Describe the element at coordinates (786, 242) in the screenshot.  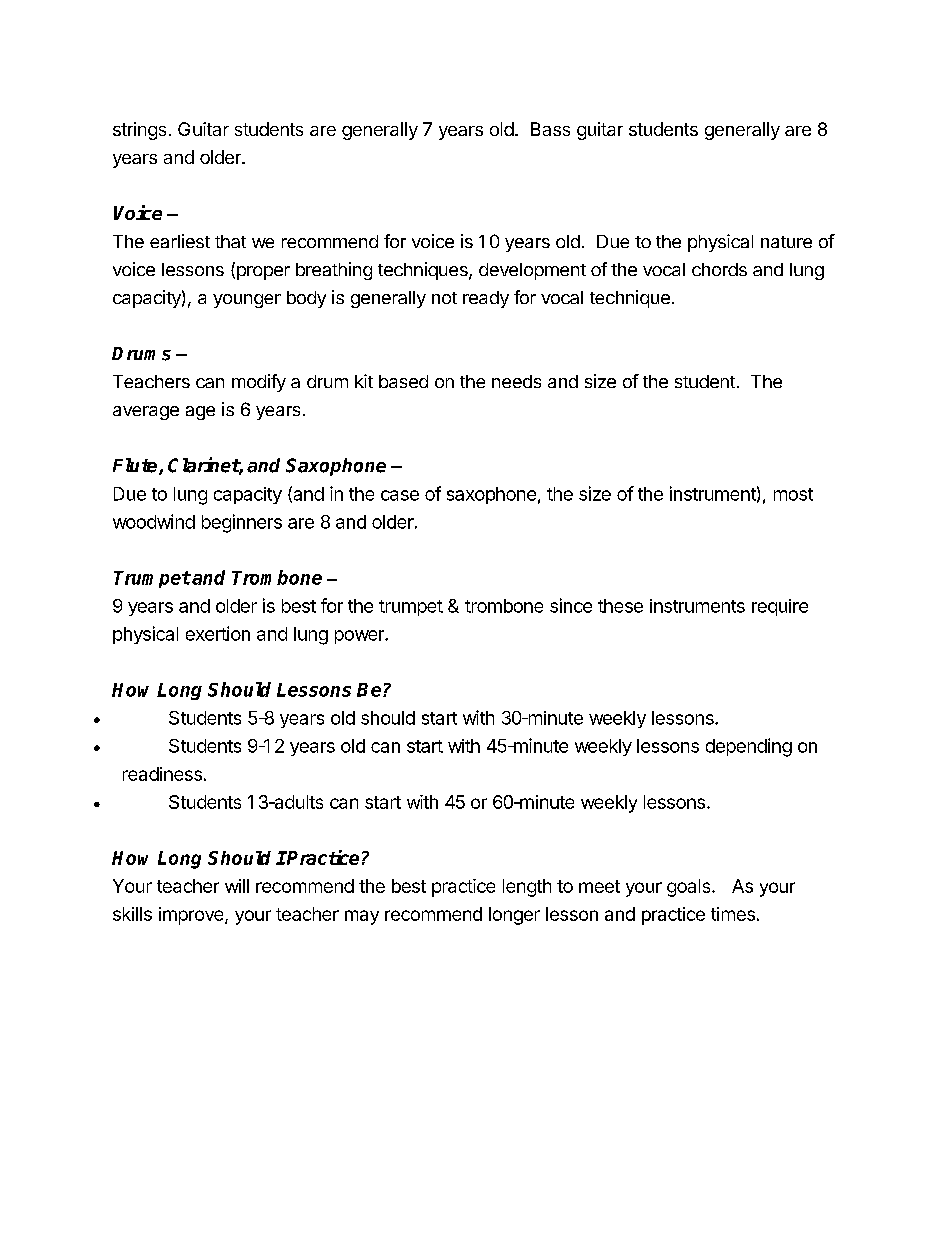
I see `nature` at that location.
